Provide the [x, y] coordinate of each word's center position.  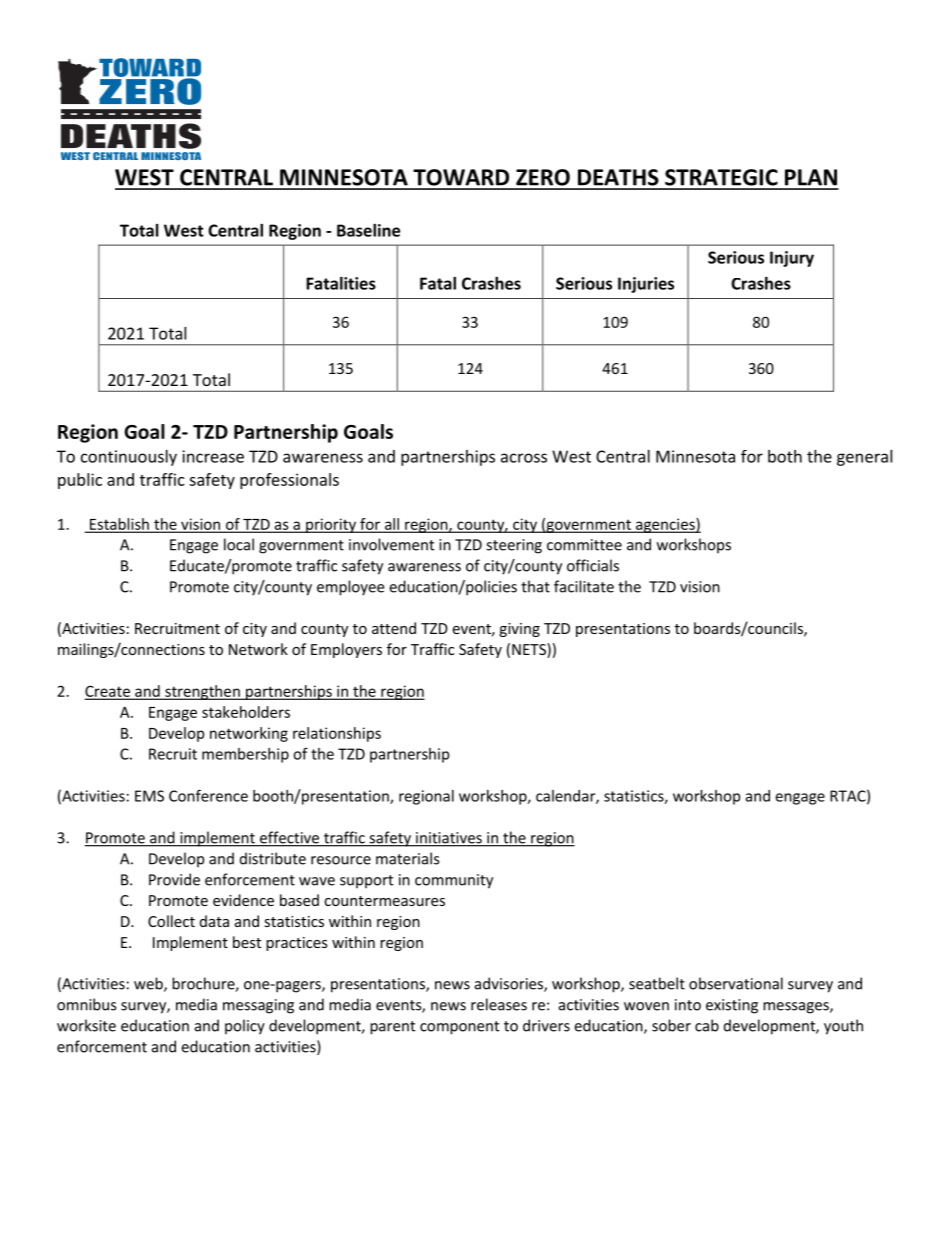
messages [797, 1008]
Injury [792, 259]
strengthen [202, 692]
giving [519, 630]
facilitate [584, 586]
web [149, 984]
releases [499, 1004]
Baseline [368, 230]
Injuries [646, 285]
